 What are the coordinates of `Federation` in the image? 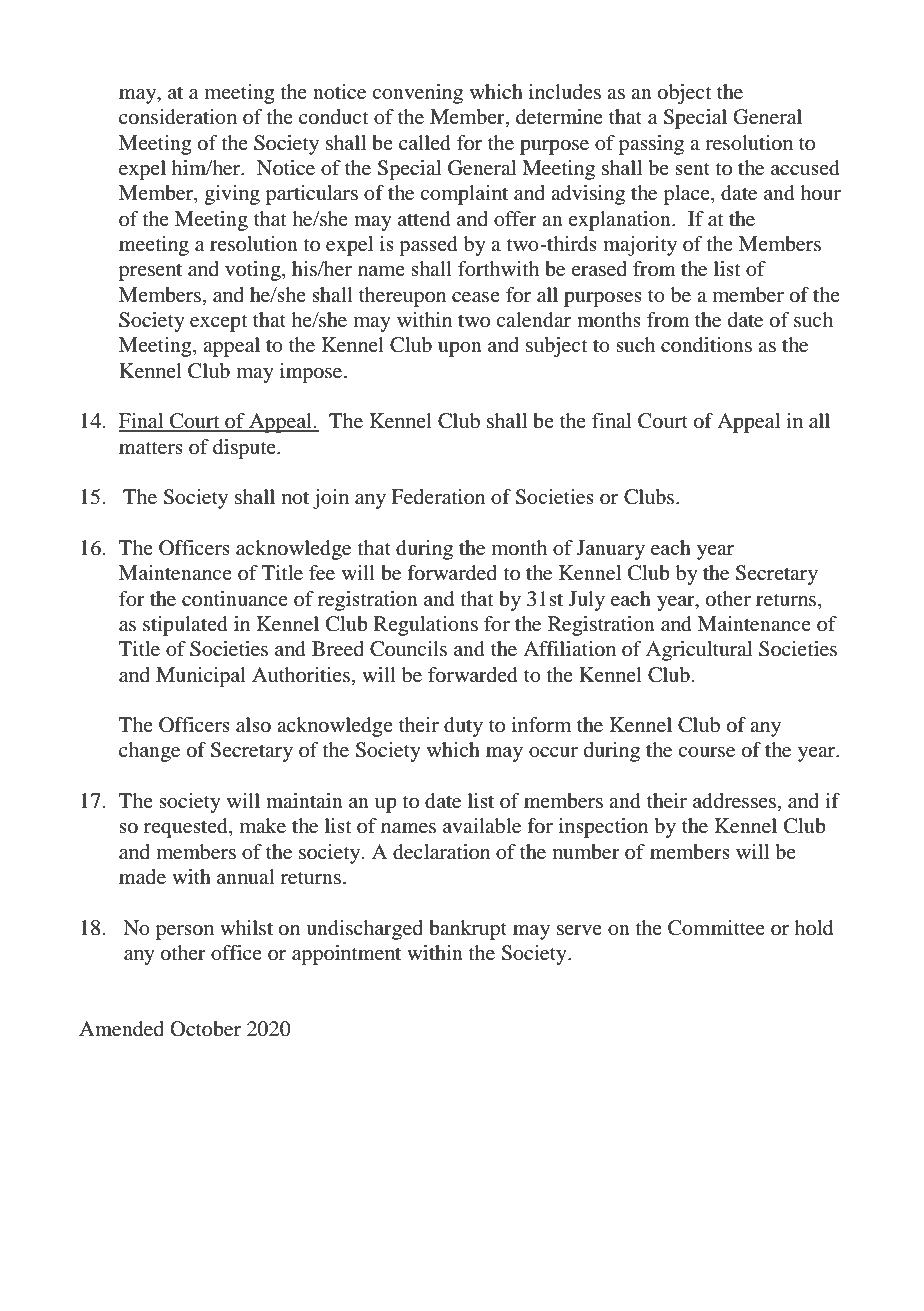 It's located at (438, 497).
